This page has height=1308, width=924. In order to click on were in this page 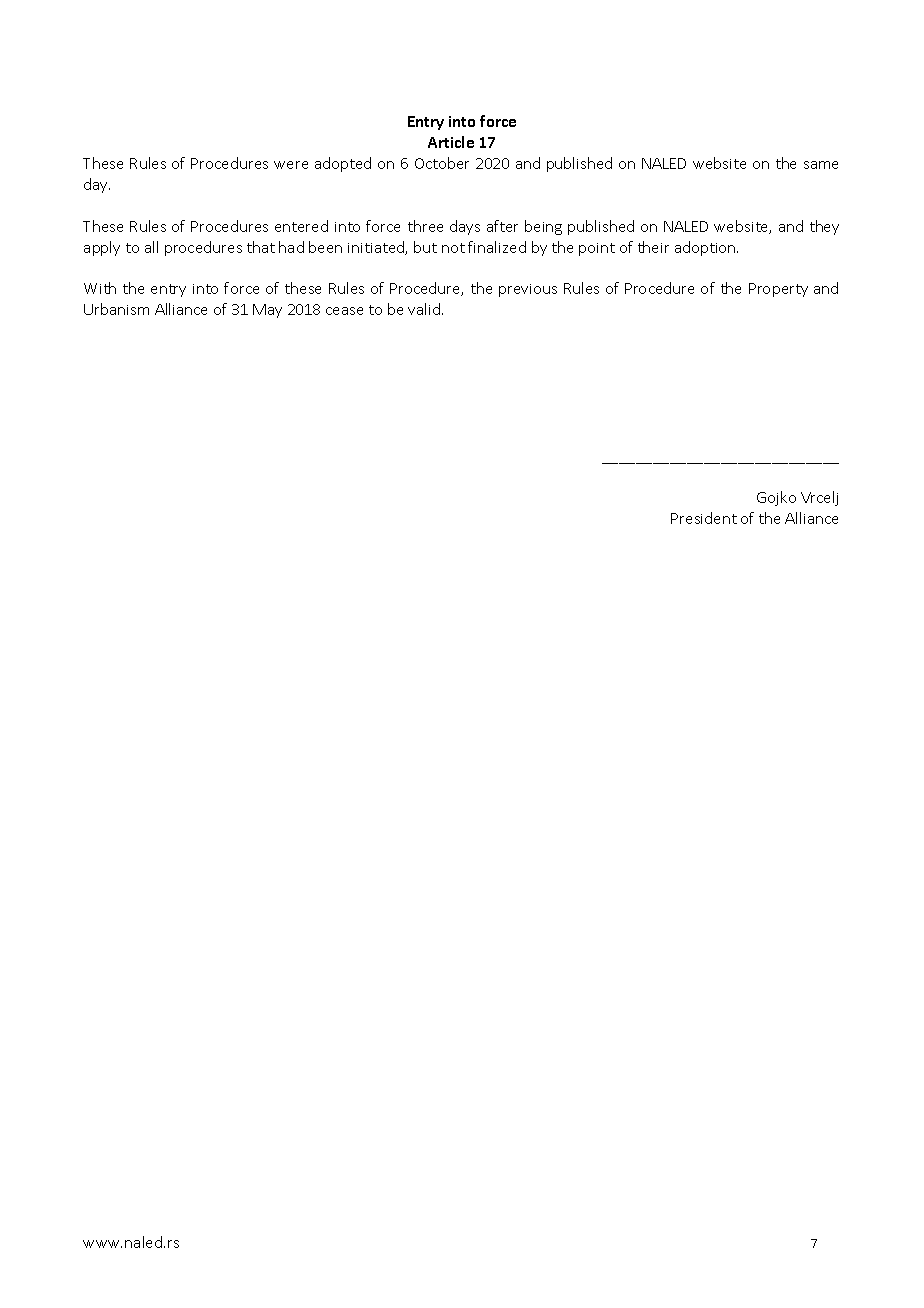, I will do `click(291, 165)`.
